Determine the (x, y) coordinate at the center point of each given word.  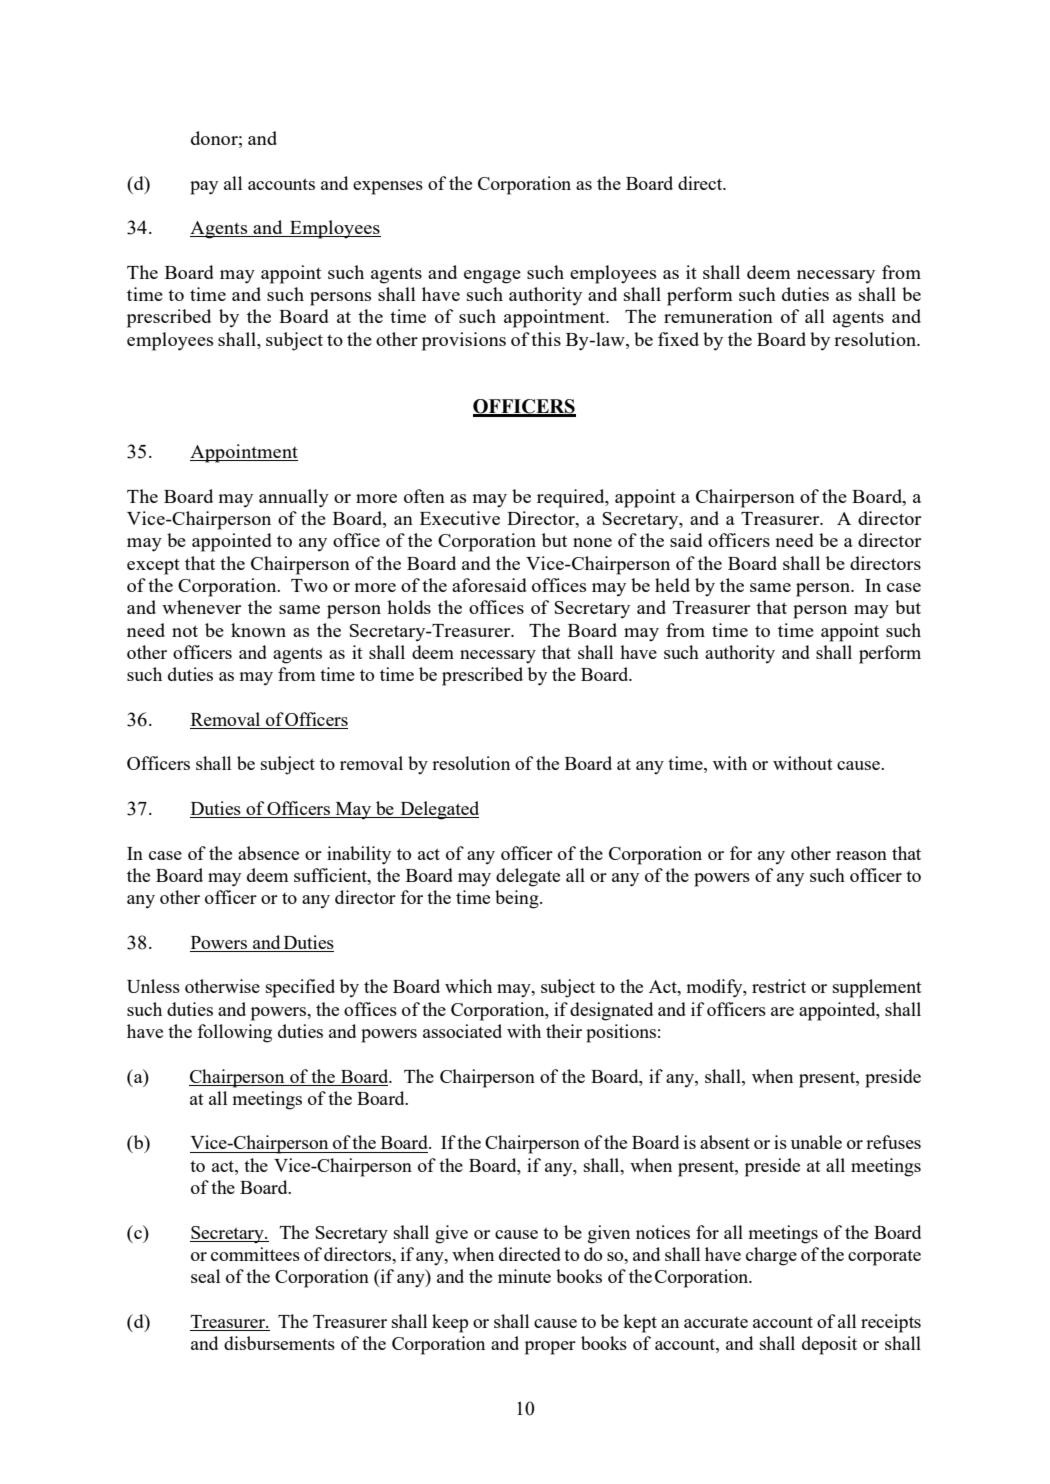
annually (294, 498)
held (672, 585)
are (782, 1011)
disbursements (279, 1343)
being (518, 899)
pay (204, 188)
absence (268, 853)
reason (861, 855)
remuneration (718, 316)
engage (492, 277)
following (234, 1033)
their (564, 1031)
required (572, 498)
